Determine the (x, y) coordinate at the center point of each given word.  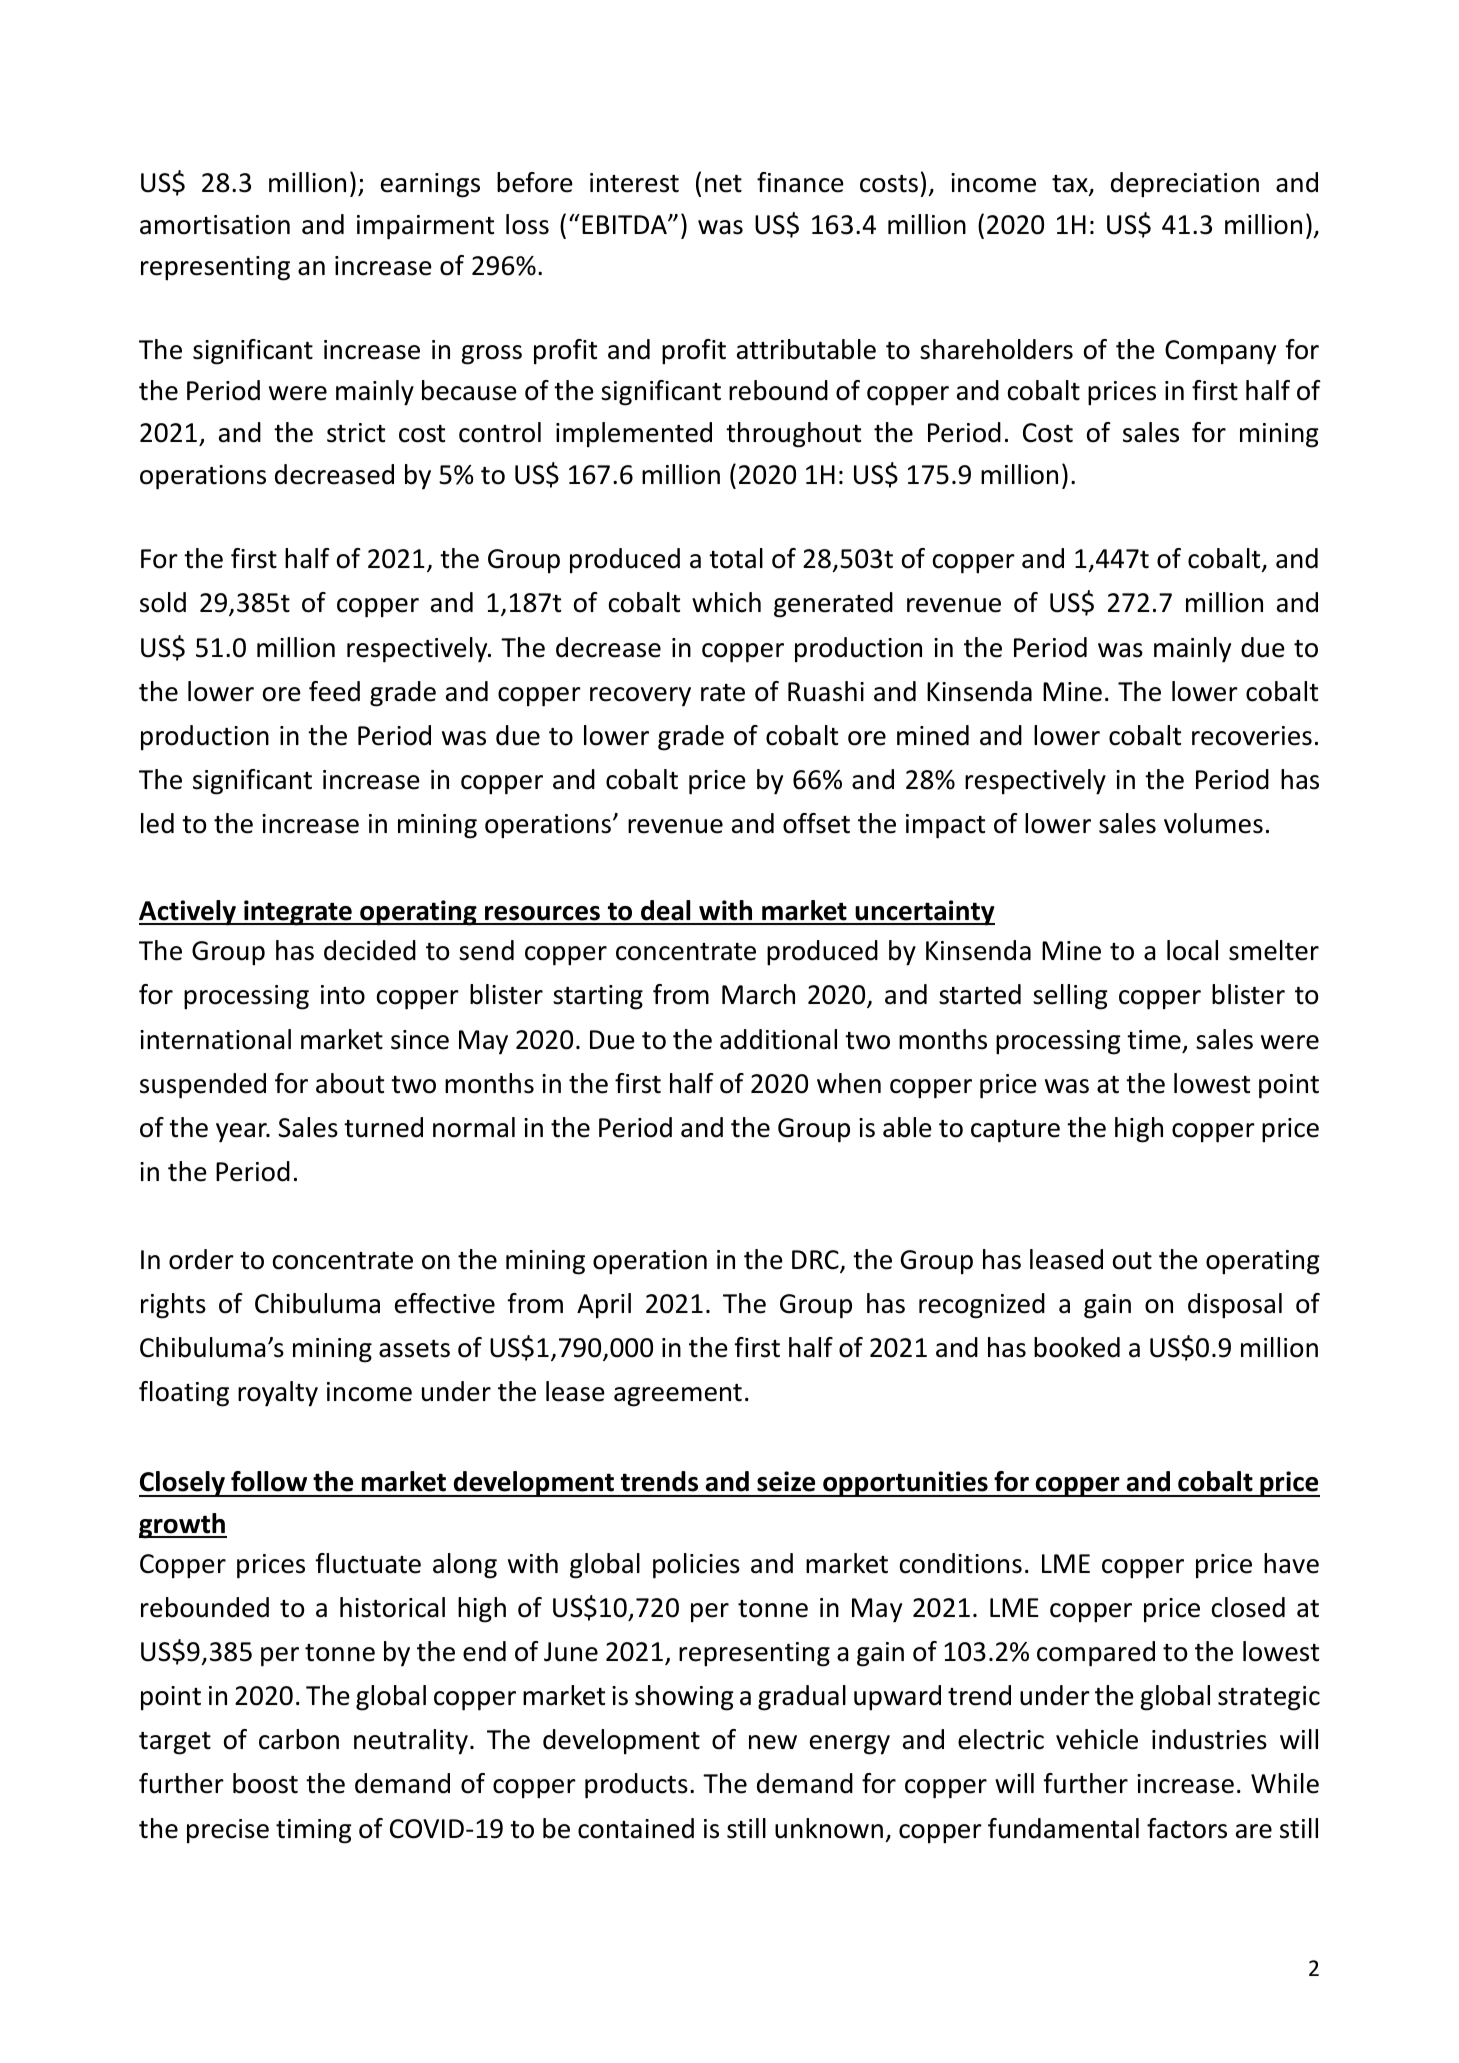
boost (265, 1783)
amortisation (215, 225)
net (723, 184)
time (1154, 1040)
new (773, 1742)
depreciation (1185, 185)
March (758, 994)
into (343, 995)
